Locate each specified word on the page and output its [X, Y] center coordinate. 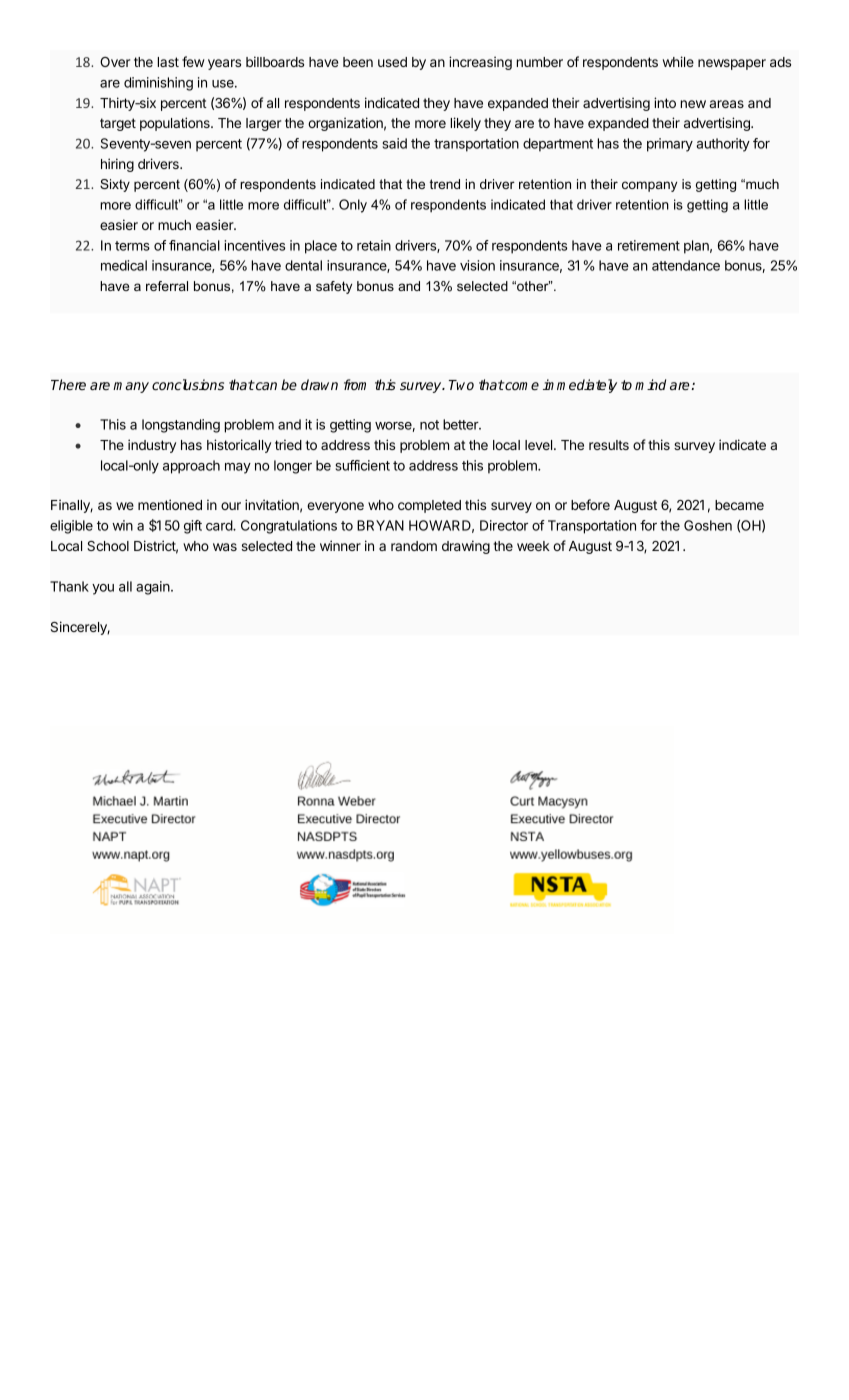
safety [334, 287]
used [392, 62]
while [678, 61]
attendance [686, 265]
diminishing [158, 84]
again [154, 588]
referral [167, 286]
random [414, 546]
